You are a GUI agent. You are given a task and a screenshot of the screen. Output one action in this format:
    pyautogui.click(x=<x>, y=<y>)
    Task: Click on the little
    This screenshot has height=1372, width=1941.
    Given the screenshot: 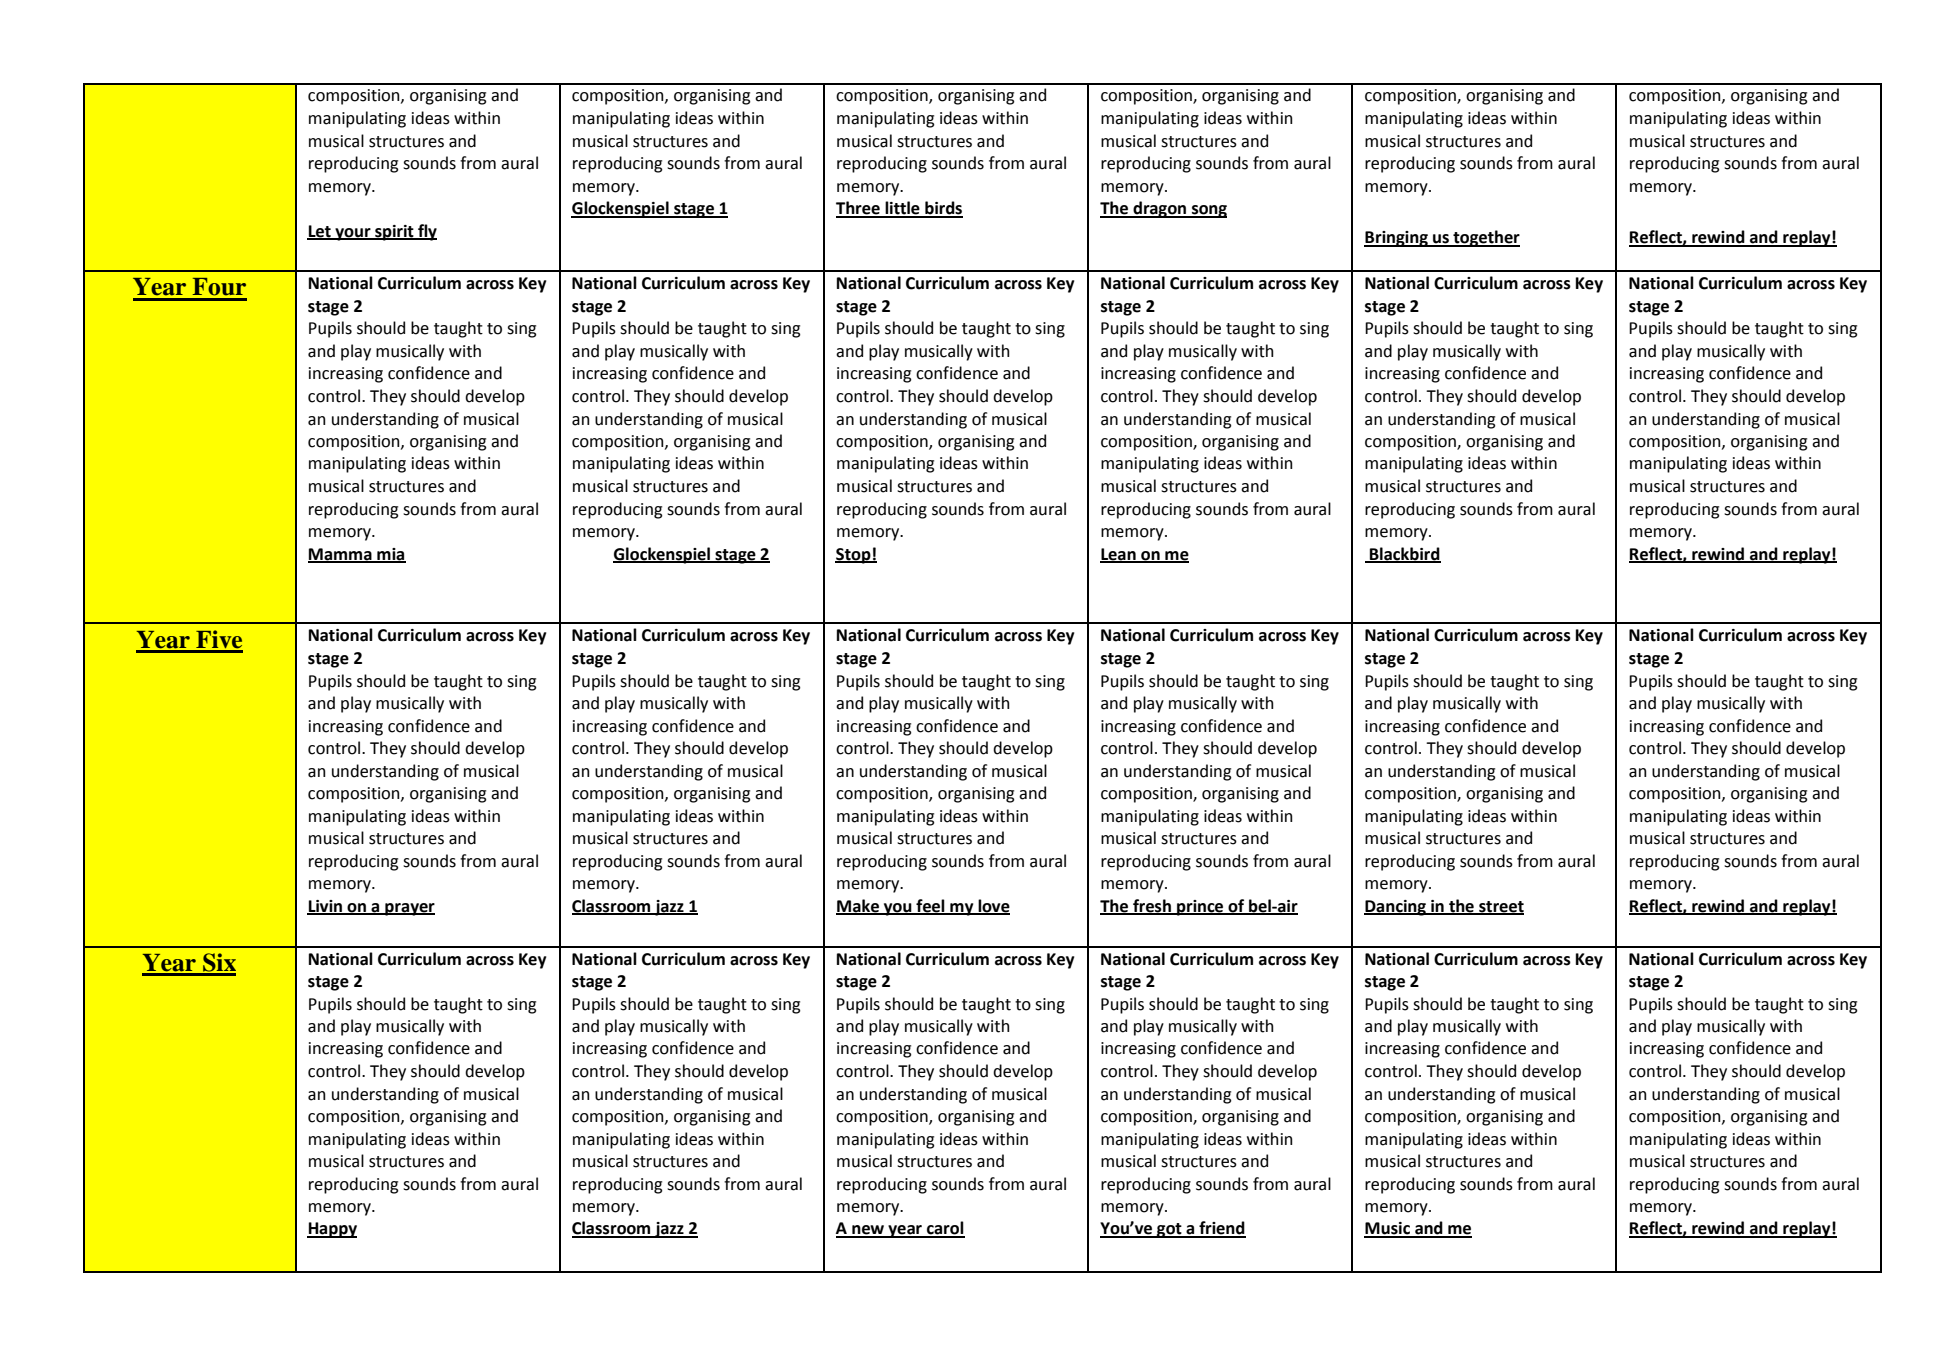 What is the action you would take?
    pyautogui.click(x=903, y=209)
